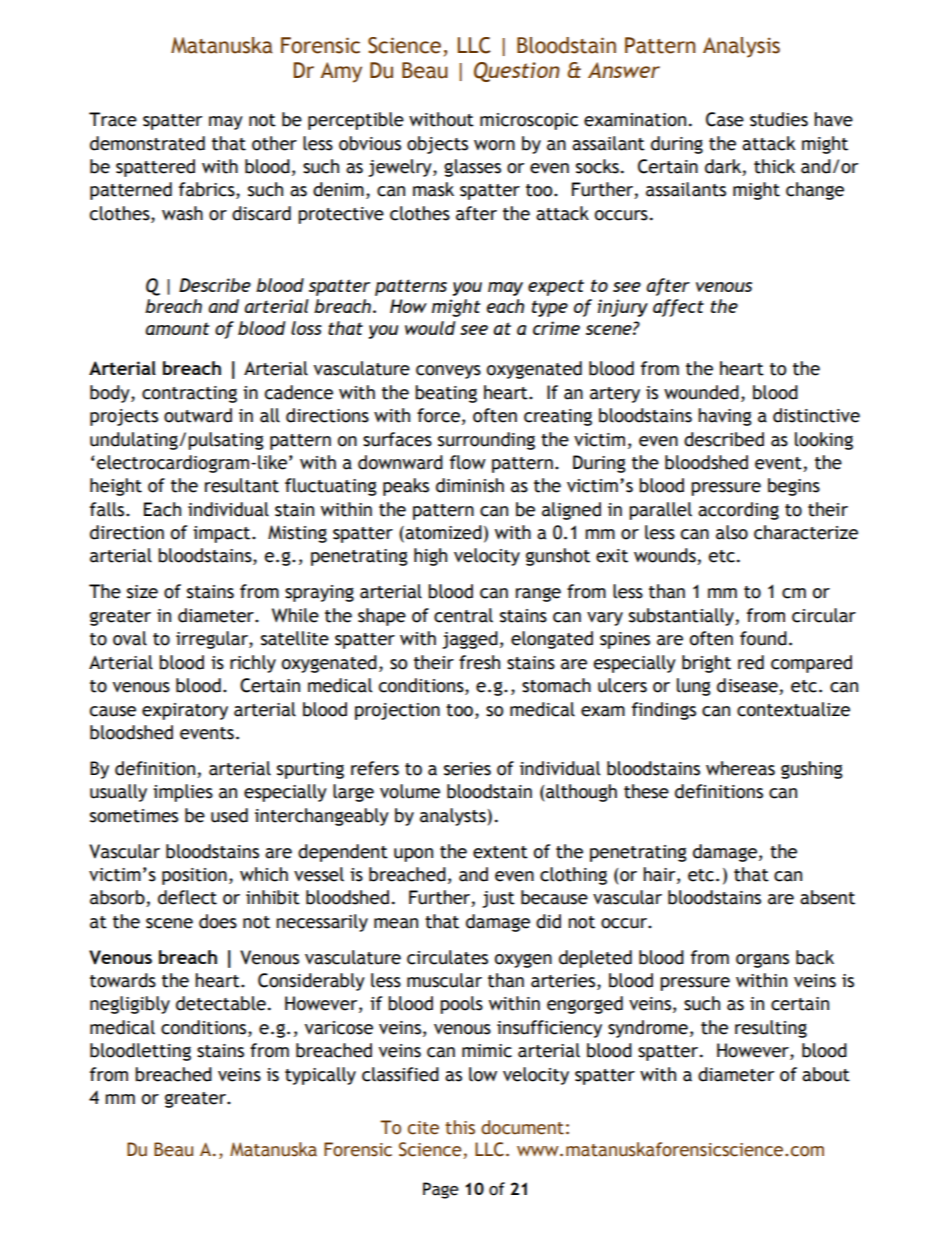 The image size is (952, 1233). What do you see at coordinates (678, 308) in the image?
I see `affect` at bounding box center [678, 308].
